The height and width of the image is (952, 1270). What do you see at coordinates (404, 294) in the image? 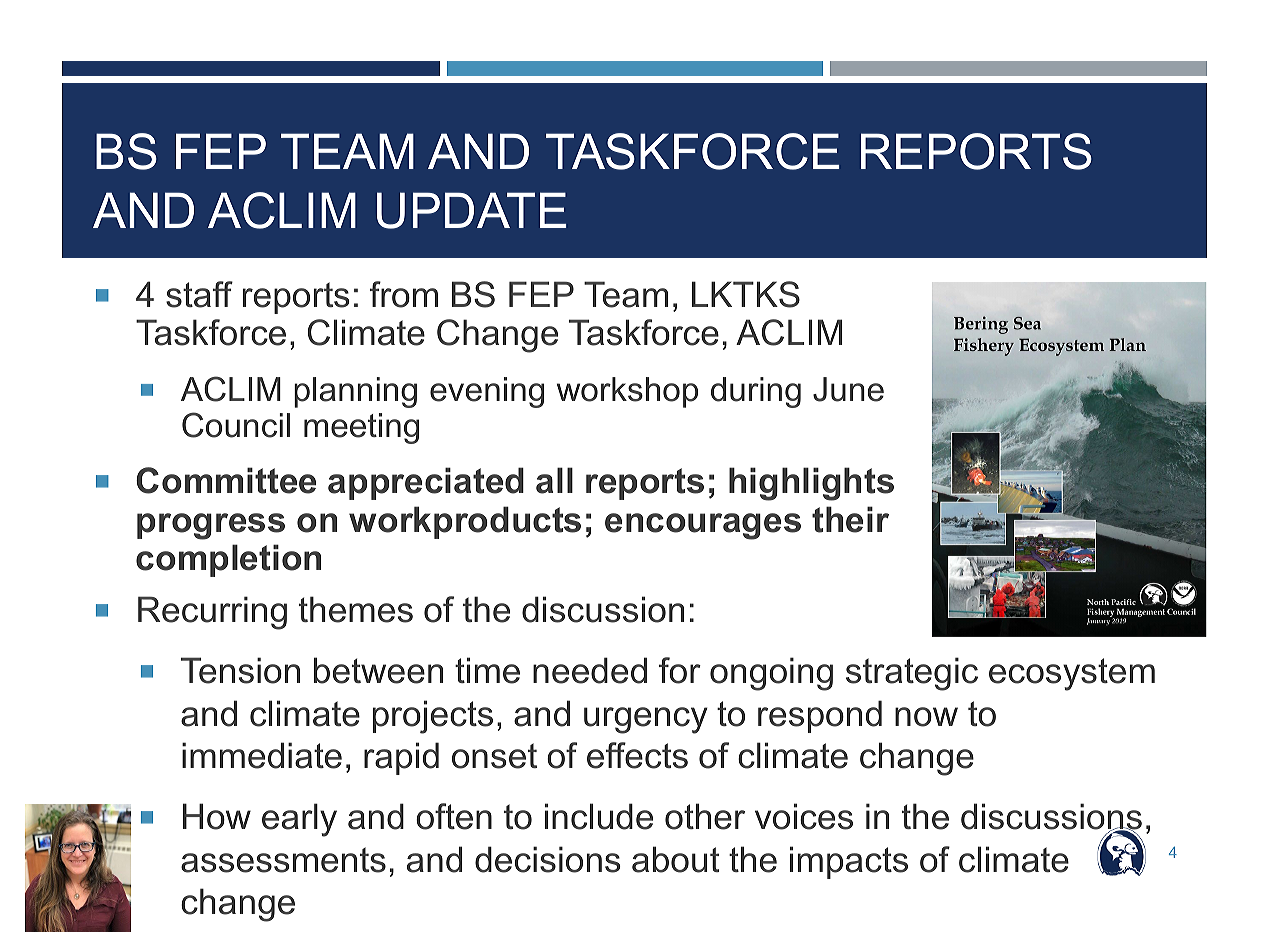
I see `from` at bounding box center [404, 294].
